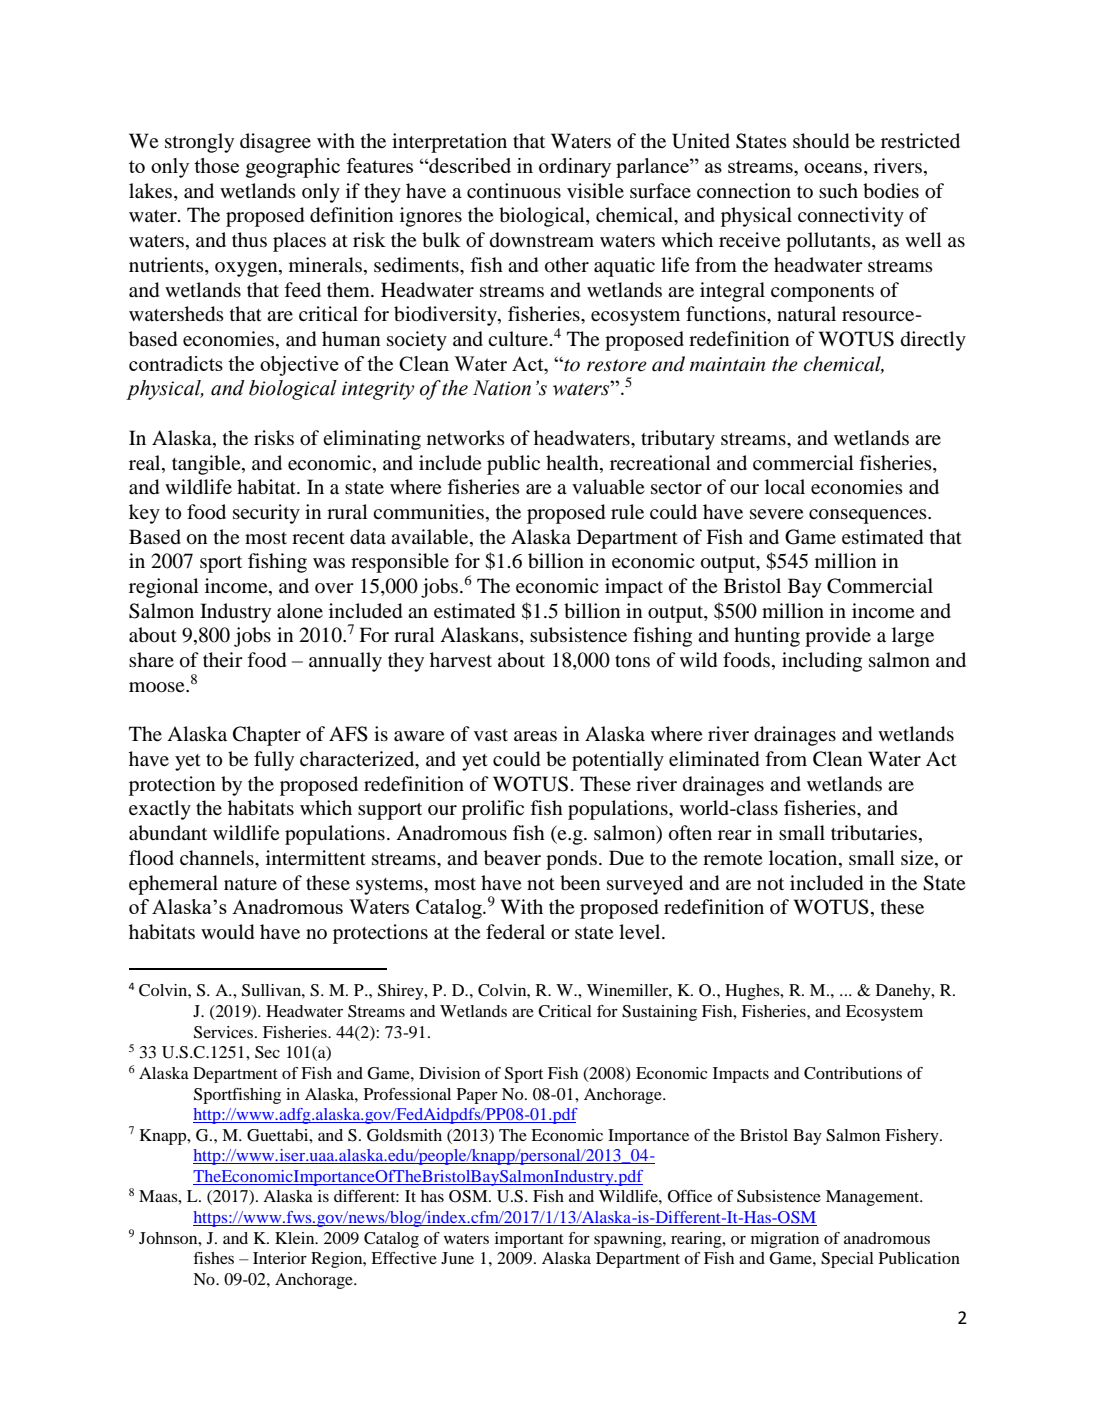  Describe the element at coordinates (833, 168) in the page. I see `oceans` at that location.
